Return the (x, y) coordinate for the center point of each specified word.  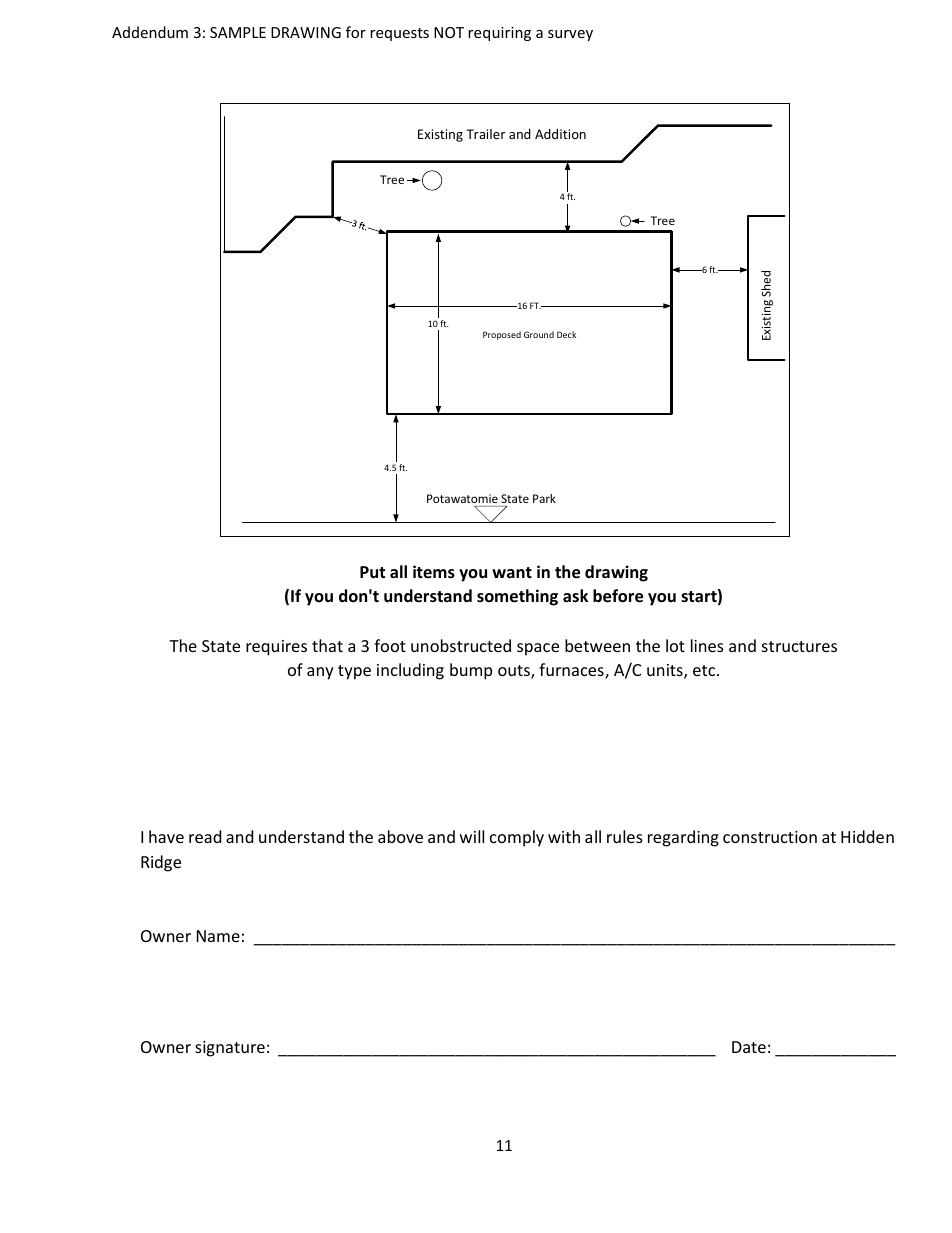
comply (517, 838)
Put (372, 572)
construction (770, 837)
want (512, 572)
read (205, 836)
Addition (560, 134)
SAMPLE (238, 32)
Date (749, 1047)
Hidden (867, 836)
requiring (499, 34)
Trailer (485, 134)
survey (570, 35)
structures (799, 646)
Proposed (502, 335)
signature (230, 1049)
